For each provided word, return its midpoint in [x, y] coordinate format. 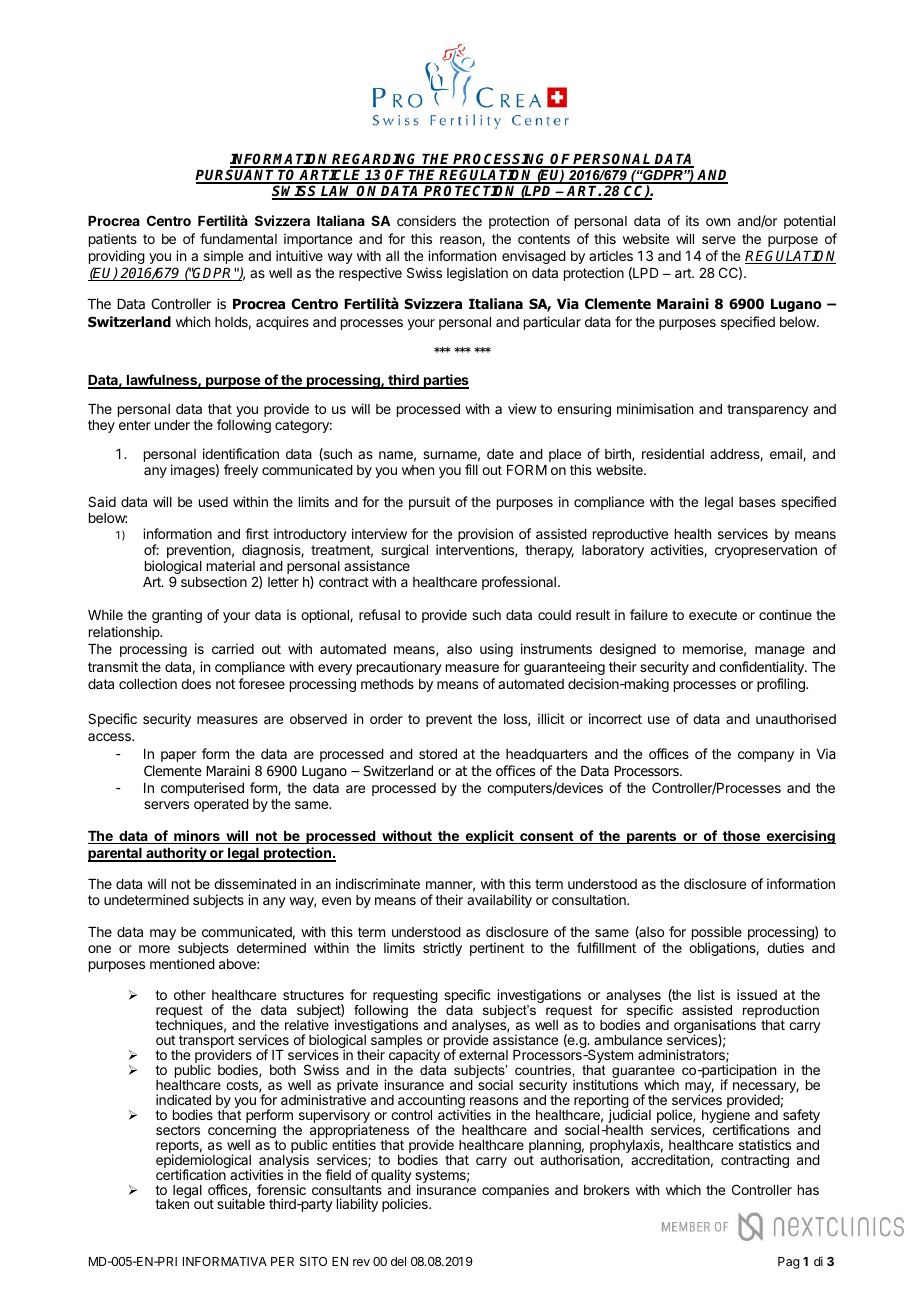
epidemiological [203, 1161]
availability [499, 901]
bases [757, 502]
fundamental [238, 238]
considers [426, 220]
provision [485, 536]
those [741, 837]
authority [176, 854]
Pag [788, 1263]
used [213, 502]
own [718, 222]
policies [406, 1205]
